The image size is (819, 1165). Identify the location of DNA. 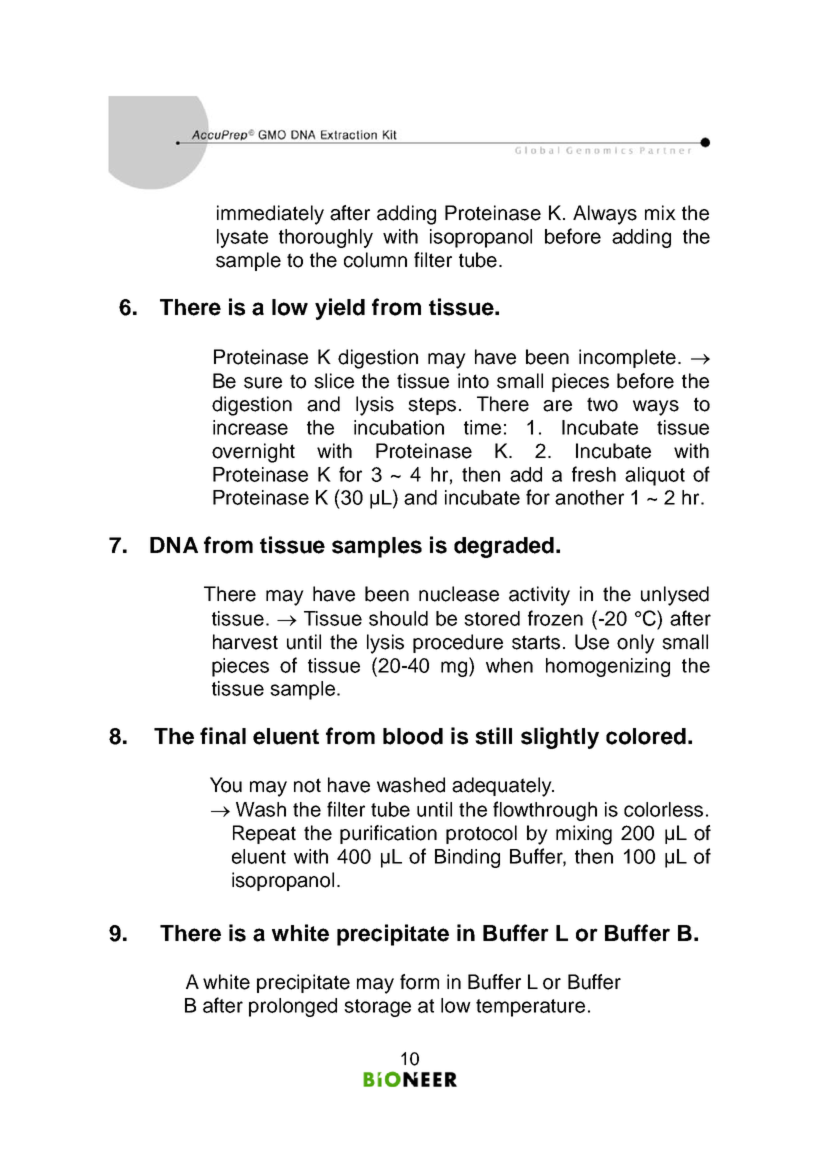
(174, 545).
